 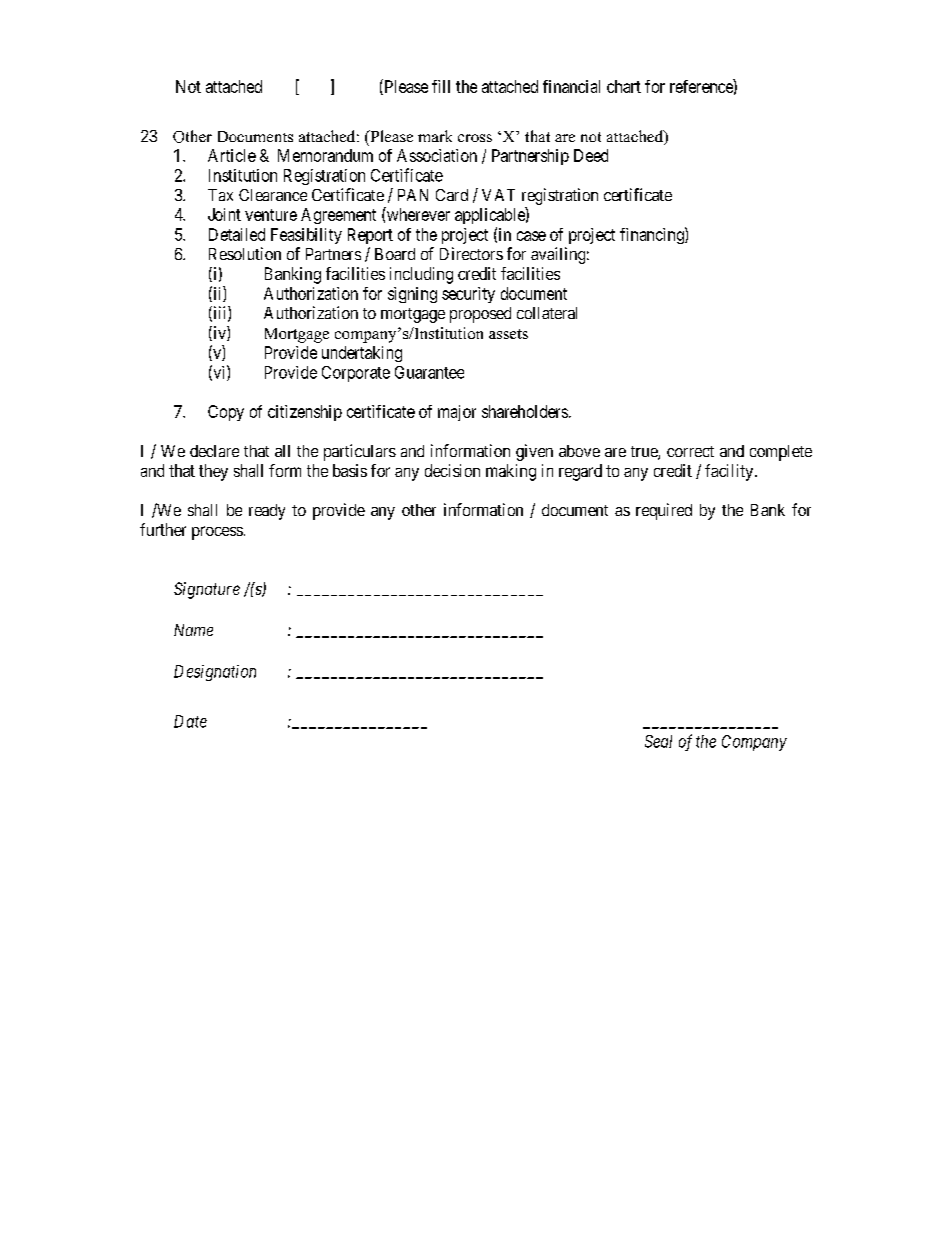 I want to click on Copy, so click(x=226, y=413).
